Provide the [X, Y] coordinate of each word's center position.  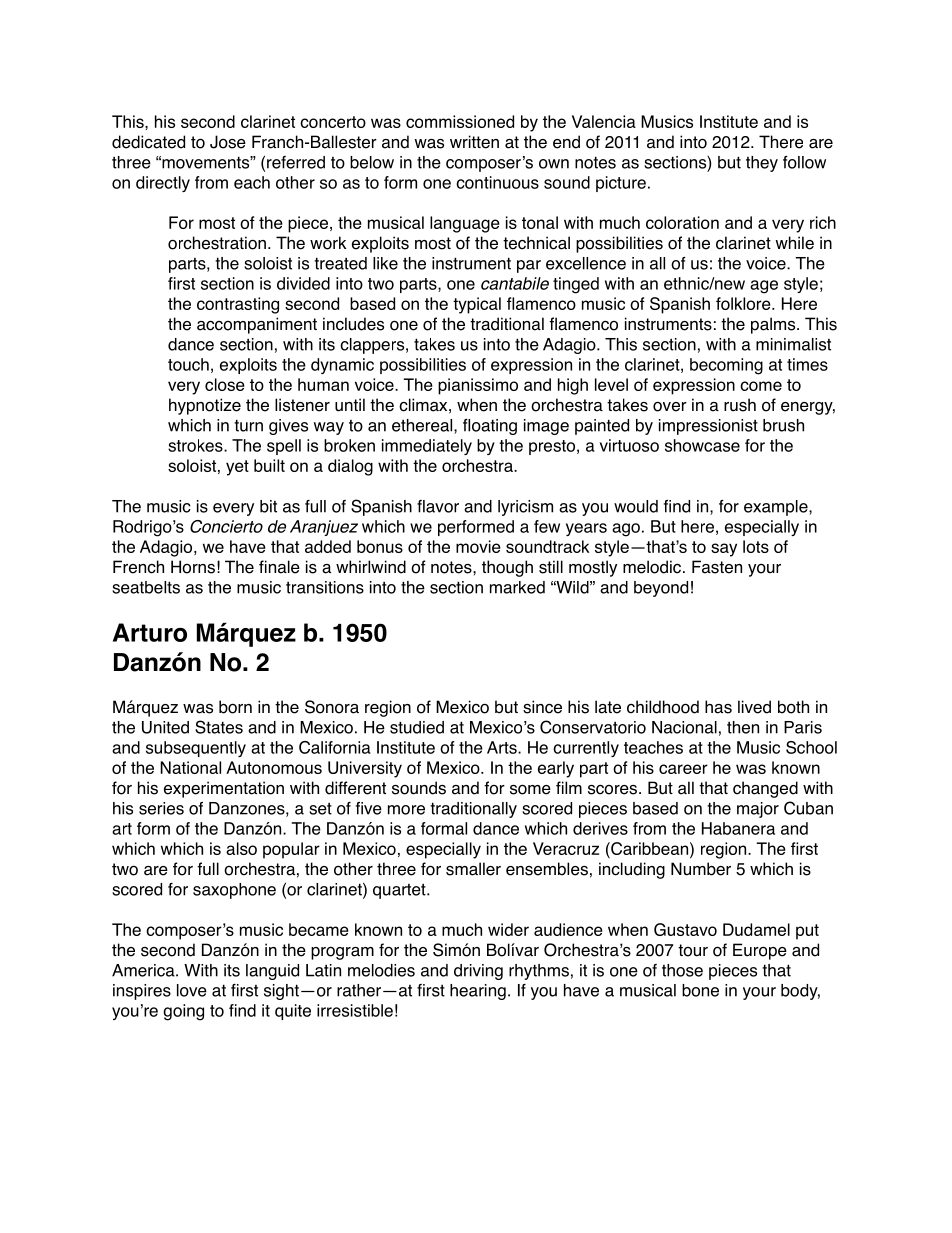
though [507, 568]
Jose [228, 142]
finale [279, 567]
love [192, 990]
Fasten [717, 567]
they [762, 164]
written [474, 142]
